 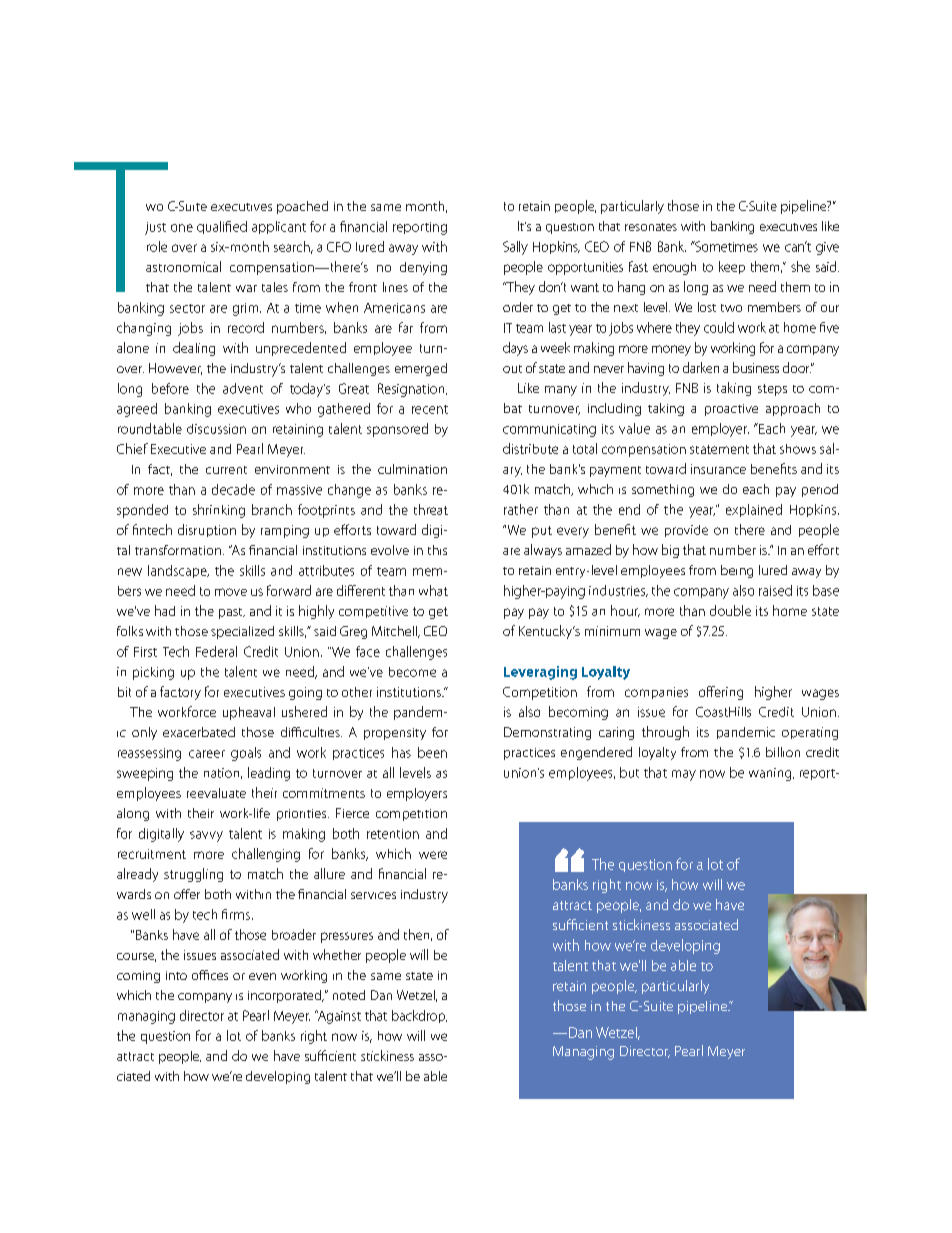 What do you see at coordinates (515, 248) in the screenshot?
I see `Sally` at bounding box center [515, 248].
